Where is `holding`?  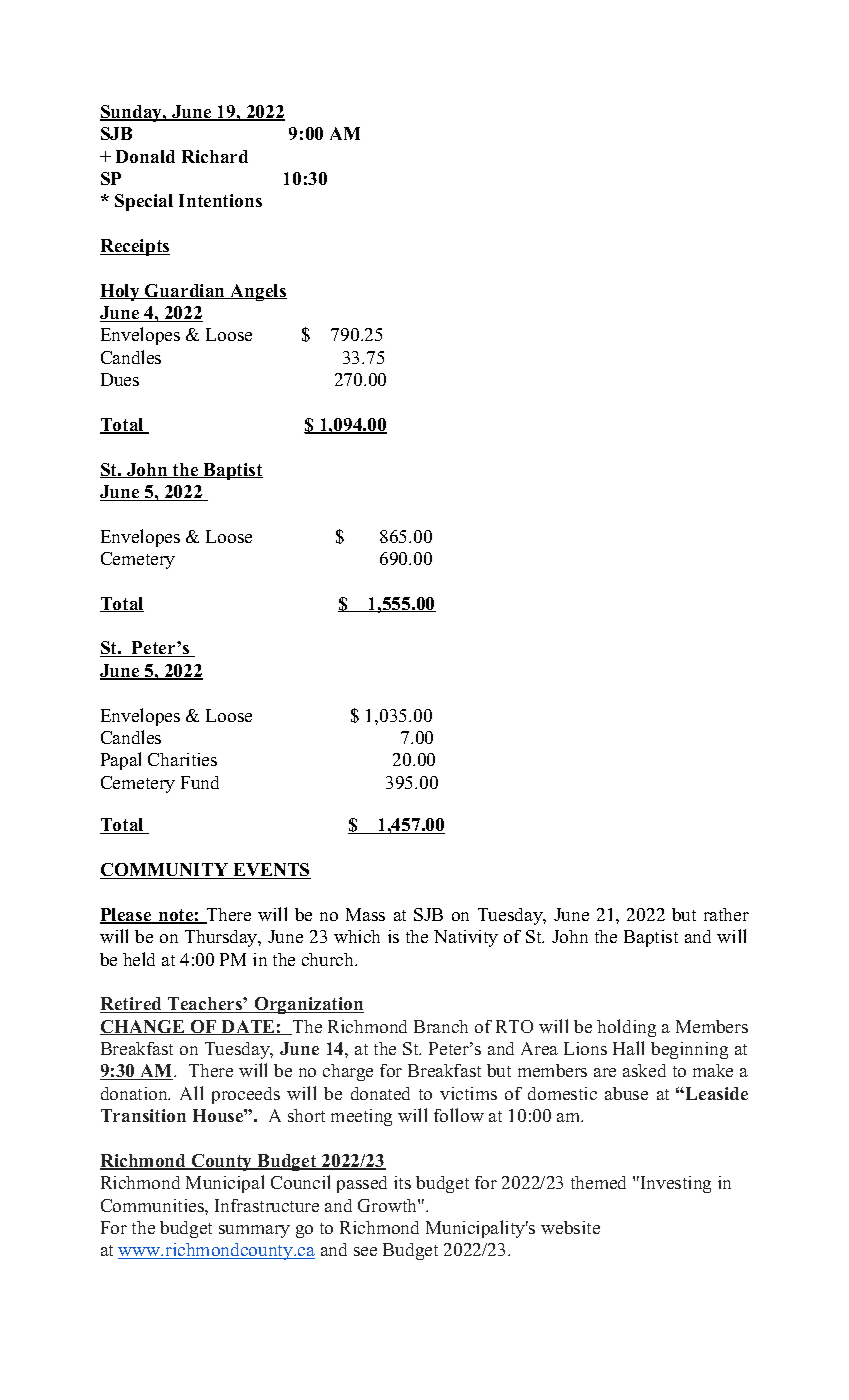
holding is located at coordinates (626, 1028).
